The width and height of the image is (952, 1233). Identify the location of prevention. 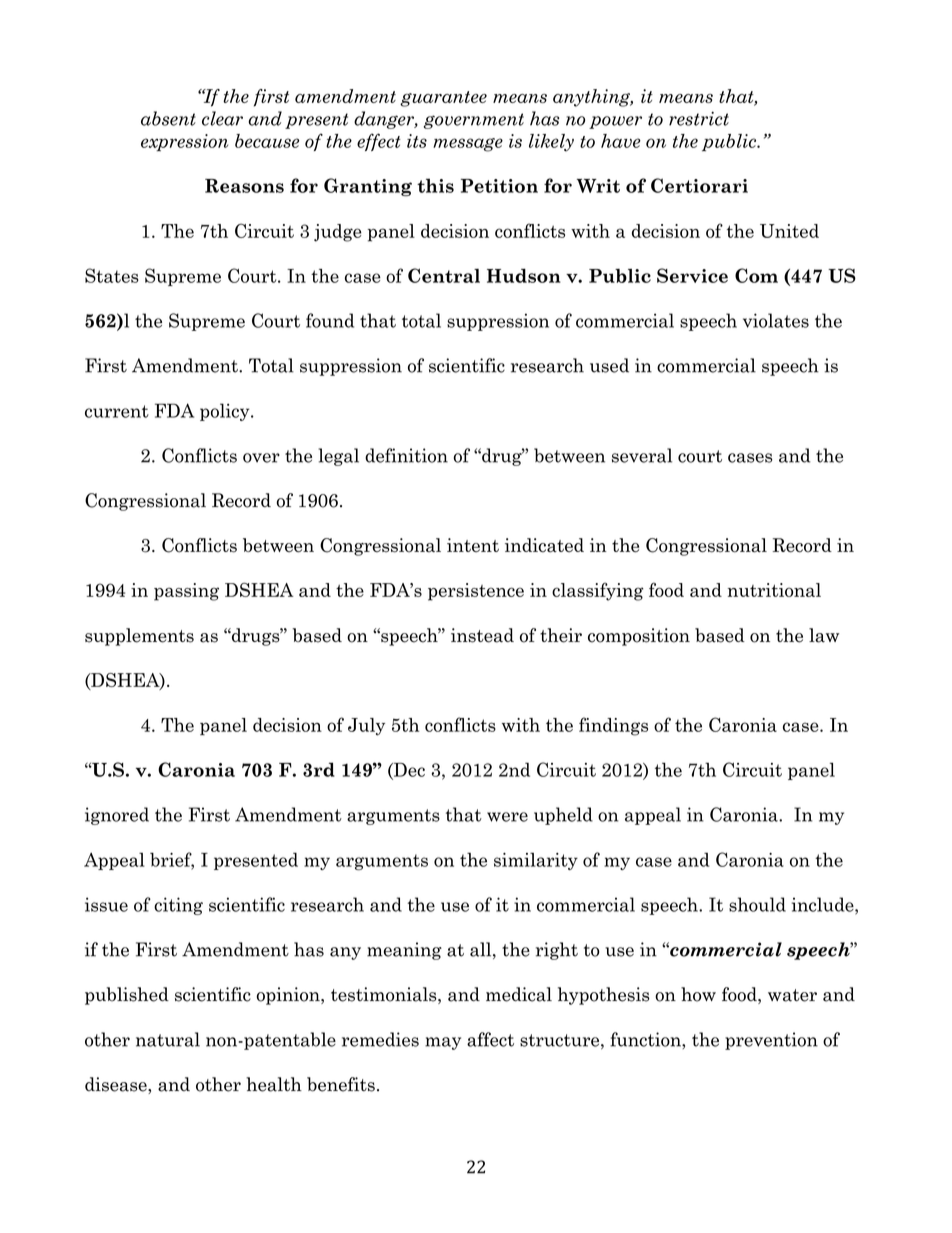
(771, 1041).
